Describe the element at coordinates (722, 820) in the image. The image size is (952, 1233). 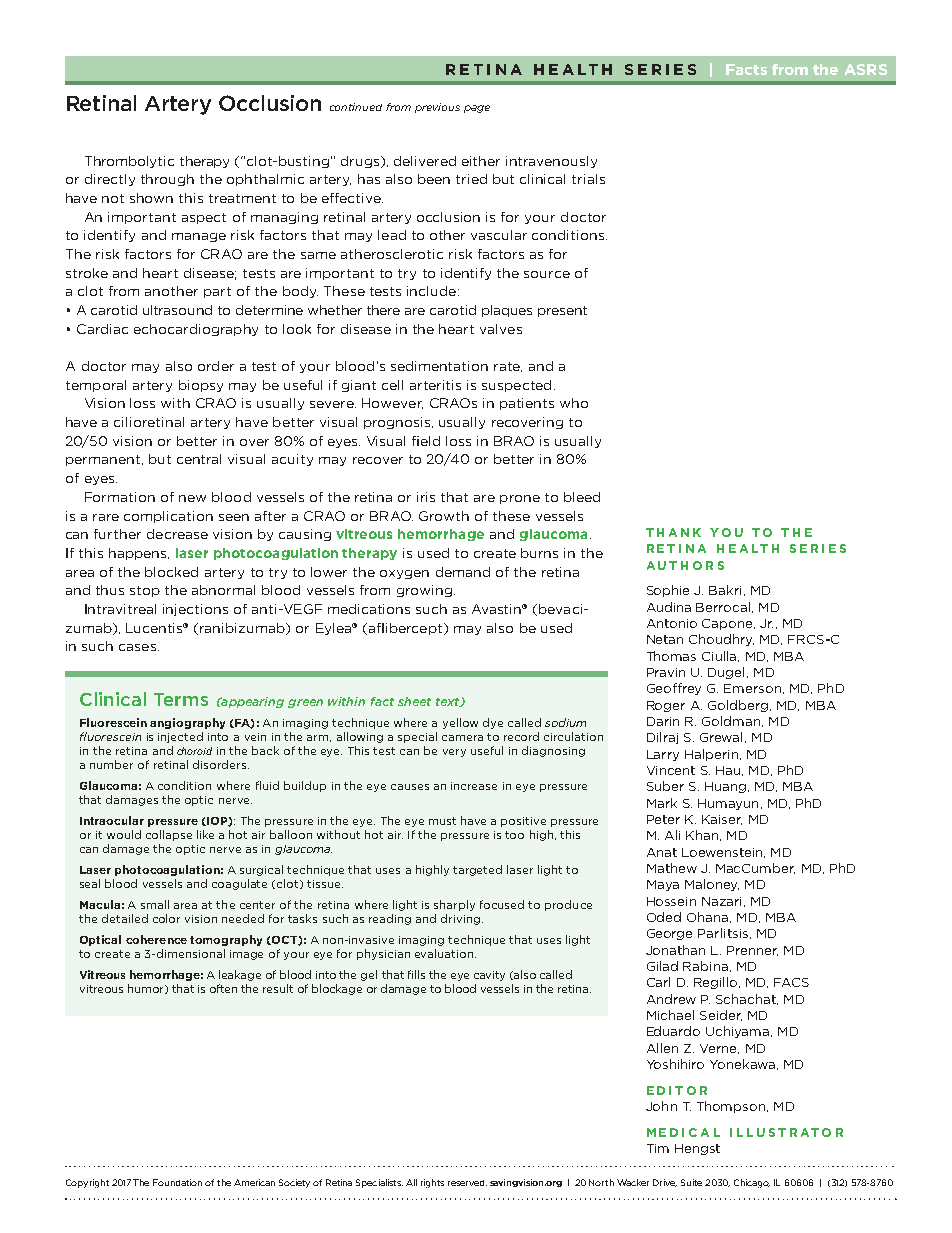
I see `Kaiser` at that location.
